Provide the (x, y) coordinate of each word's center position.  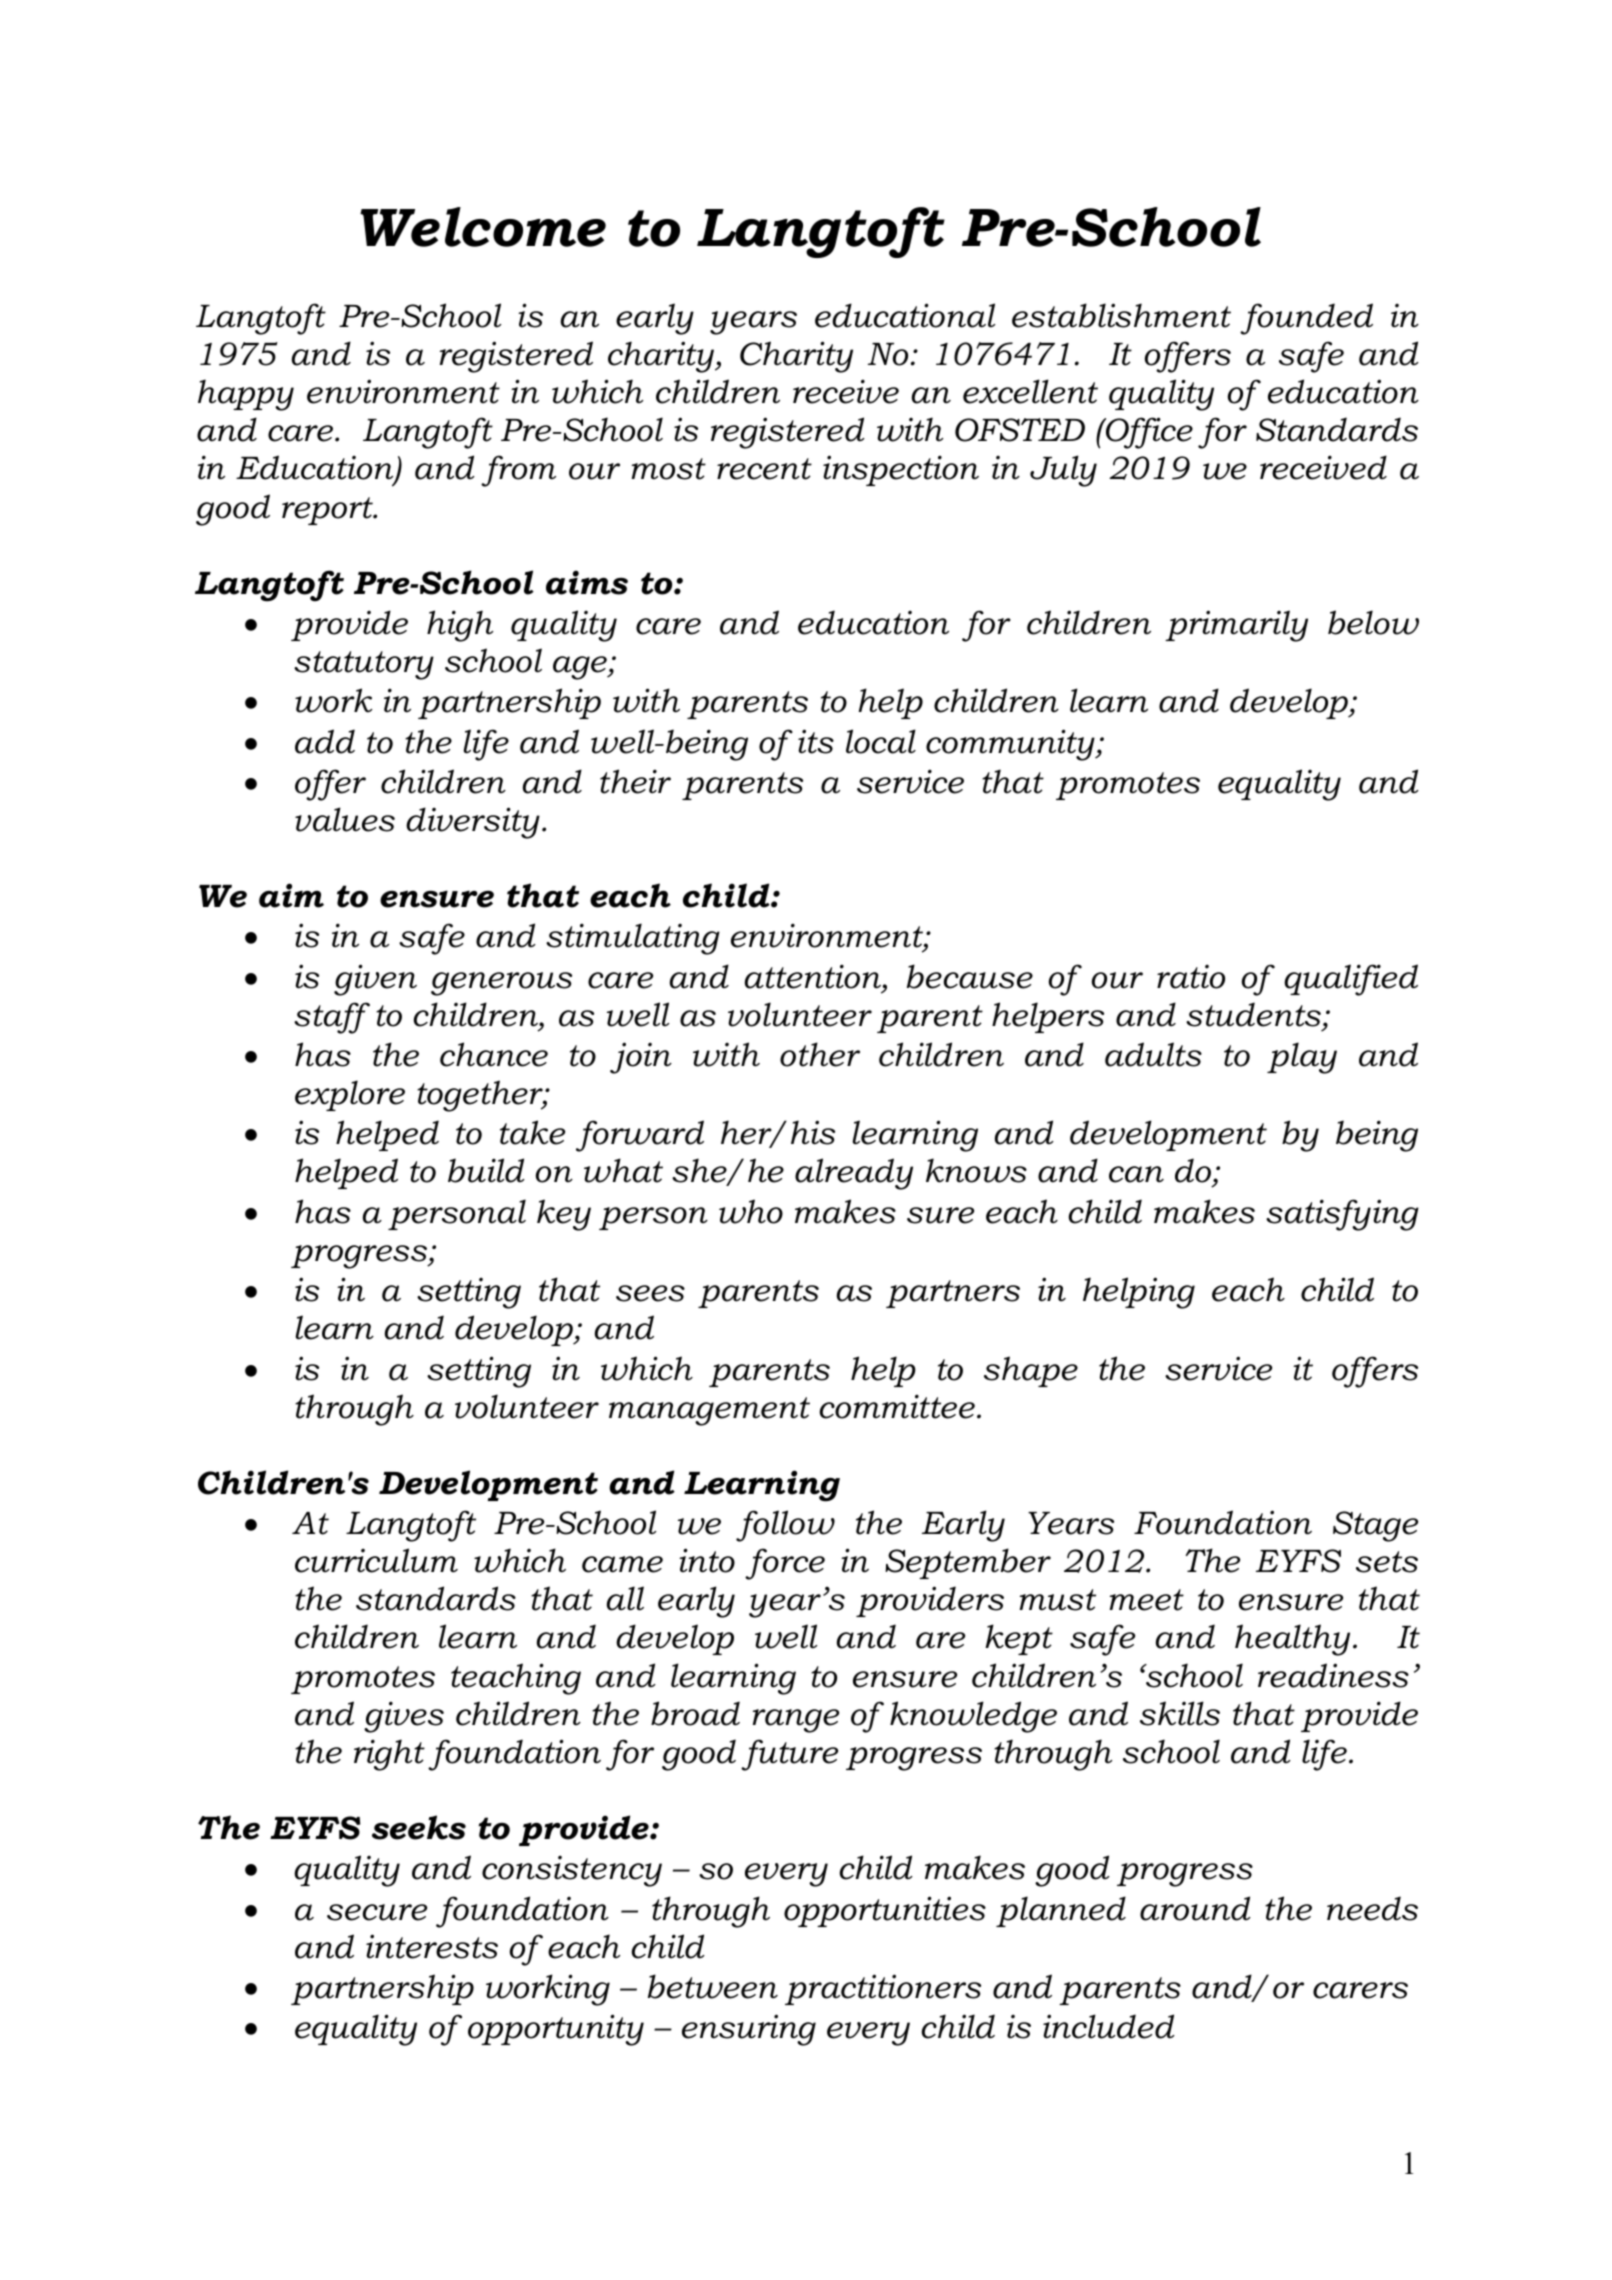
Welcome (483, 227)
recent (764, 469)
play (1302, 1058)
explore (350, 1095)
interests (432, 1946)
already (854, 1174)
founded (1306, 319)
